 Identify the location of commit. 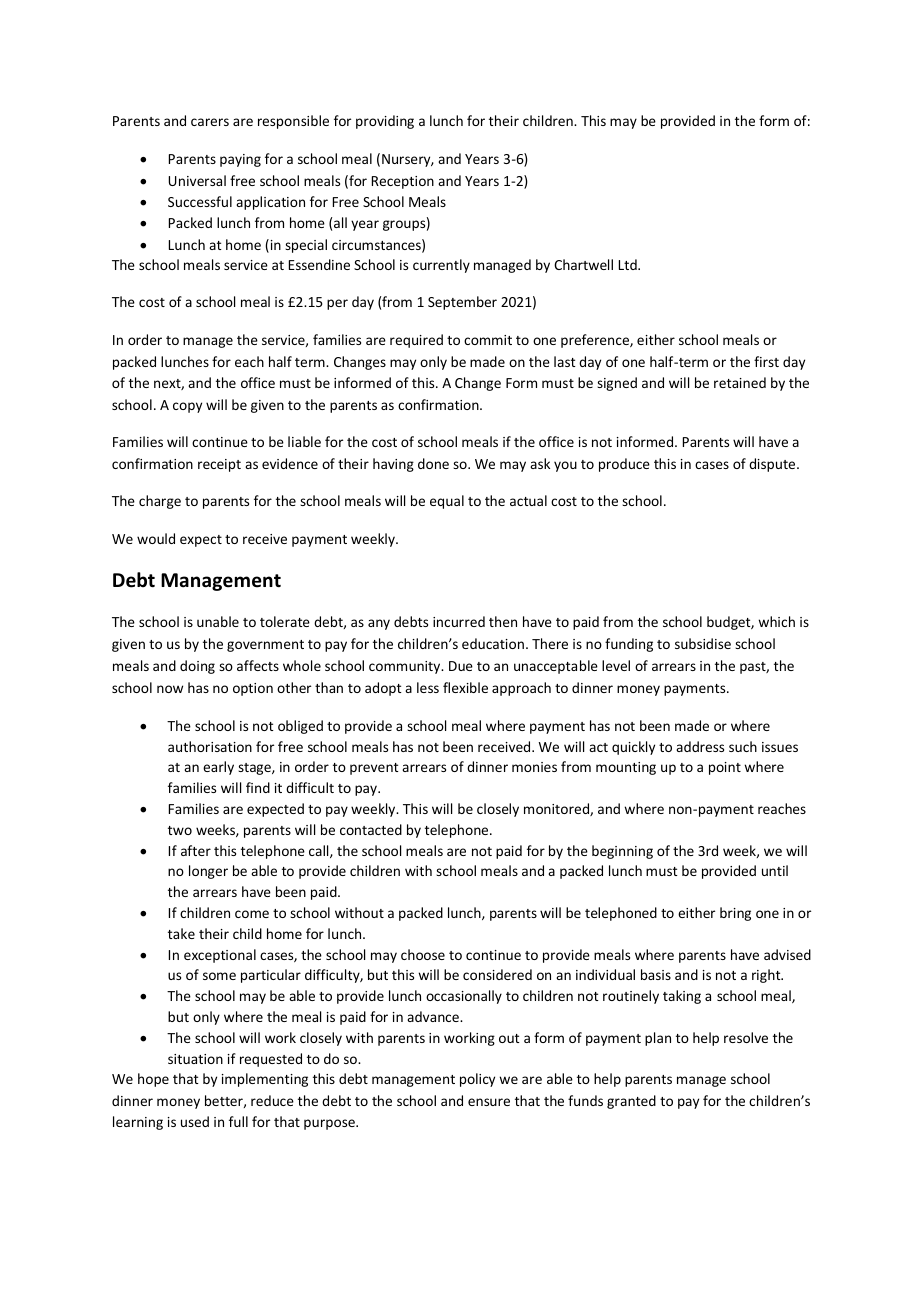
(488, 340).
